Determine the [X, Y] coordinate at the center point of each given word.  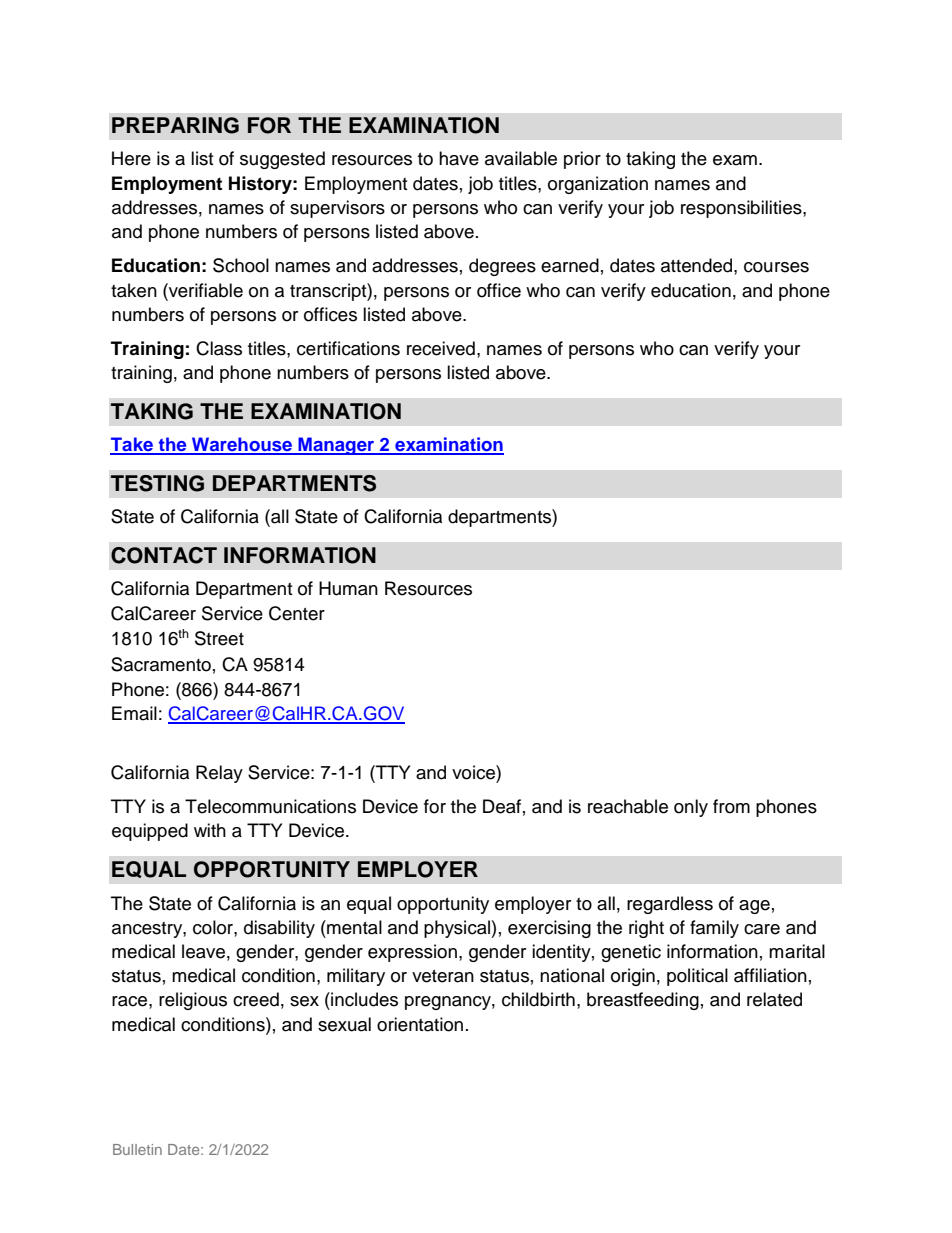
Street [219, 638]
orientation [420, 1024]
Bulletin [137, 1149]
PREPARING [175, 125]
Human [348, 588]
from [731, 806]
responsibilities [742, 209]
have [459, 158]
